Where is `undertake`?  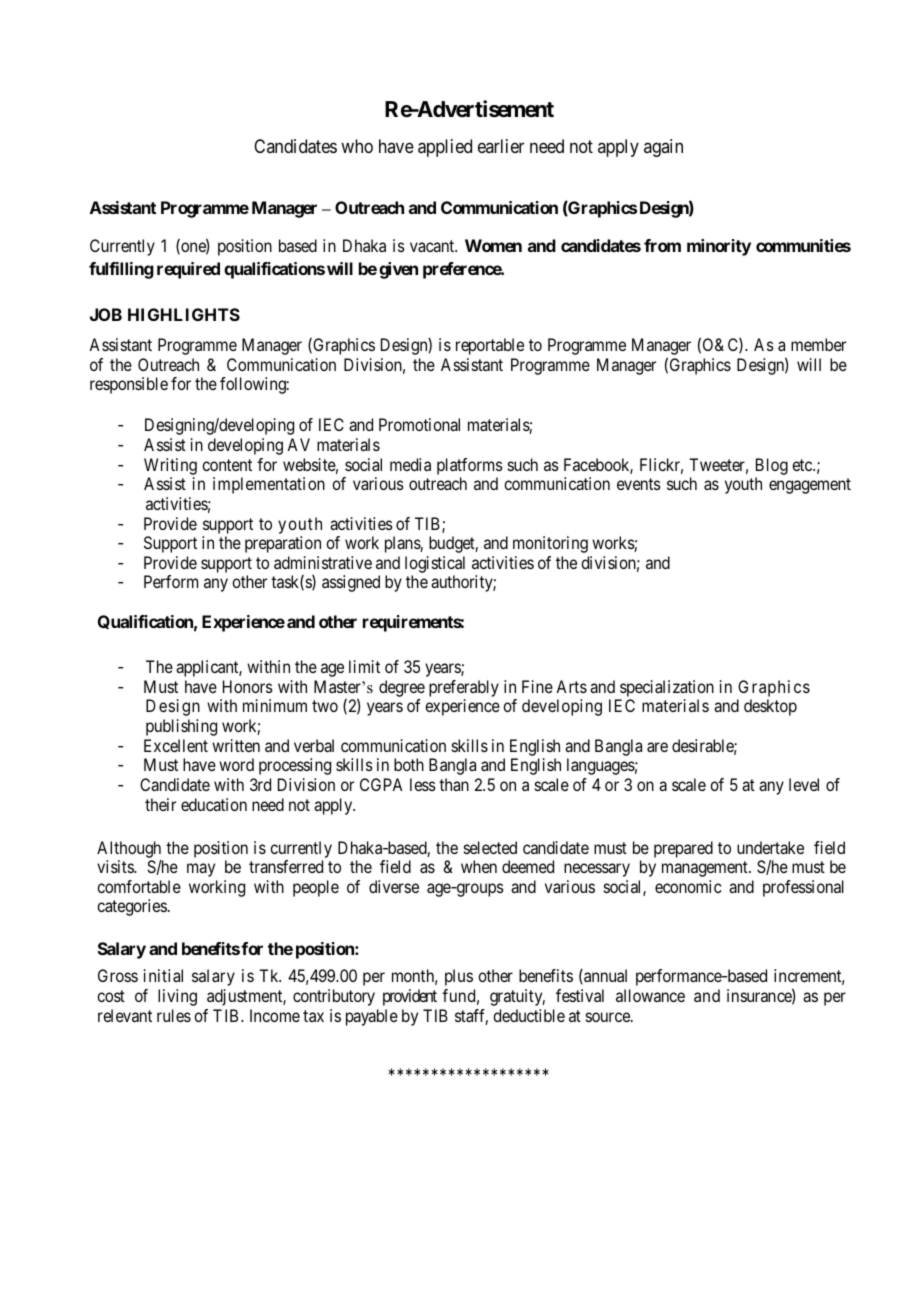 undertake is located at coordinates (770, 847).
